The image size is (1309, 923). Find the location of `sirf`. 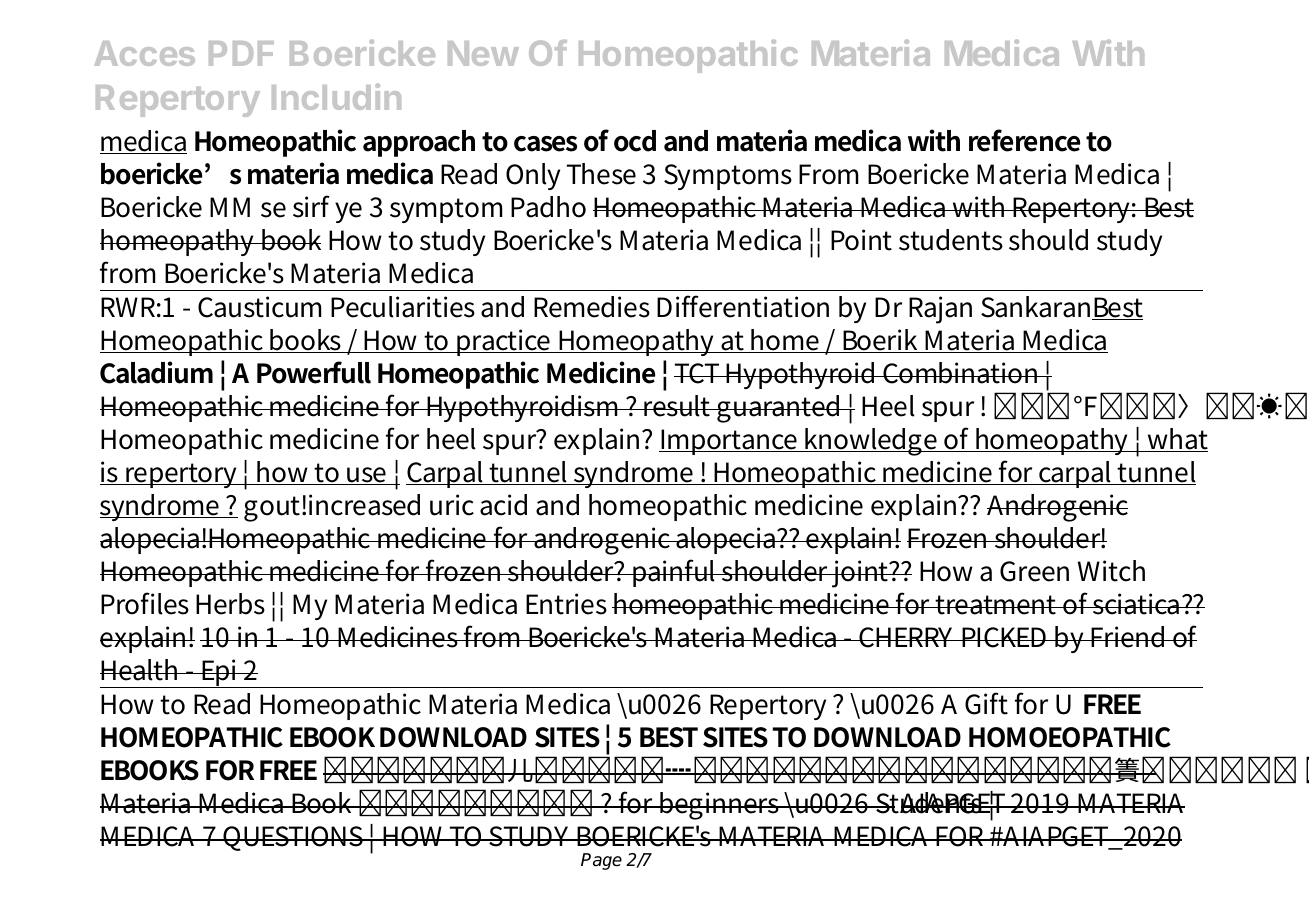

sirf is located at coordinates (311, 206).
